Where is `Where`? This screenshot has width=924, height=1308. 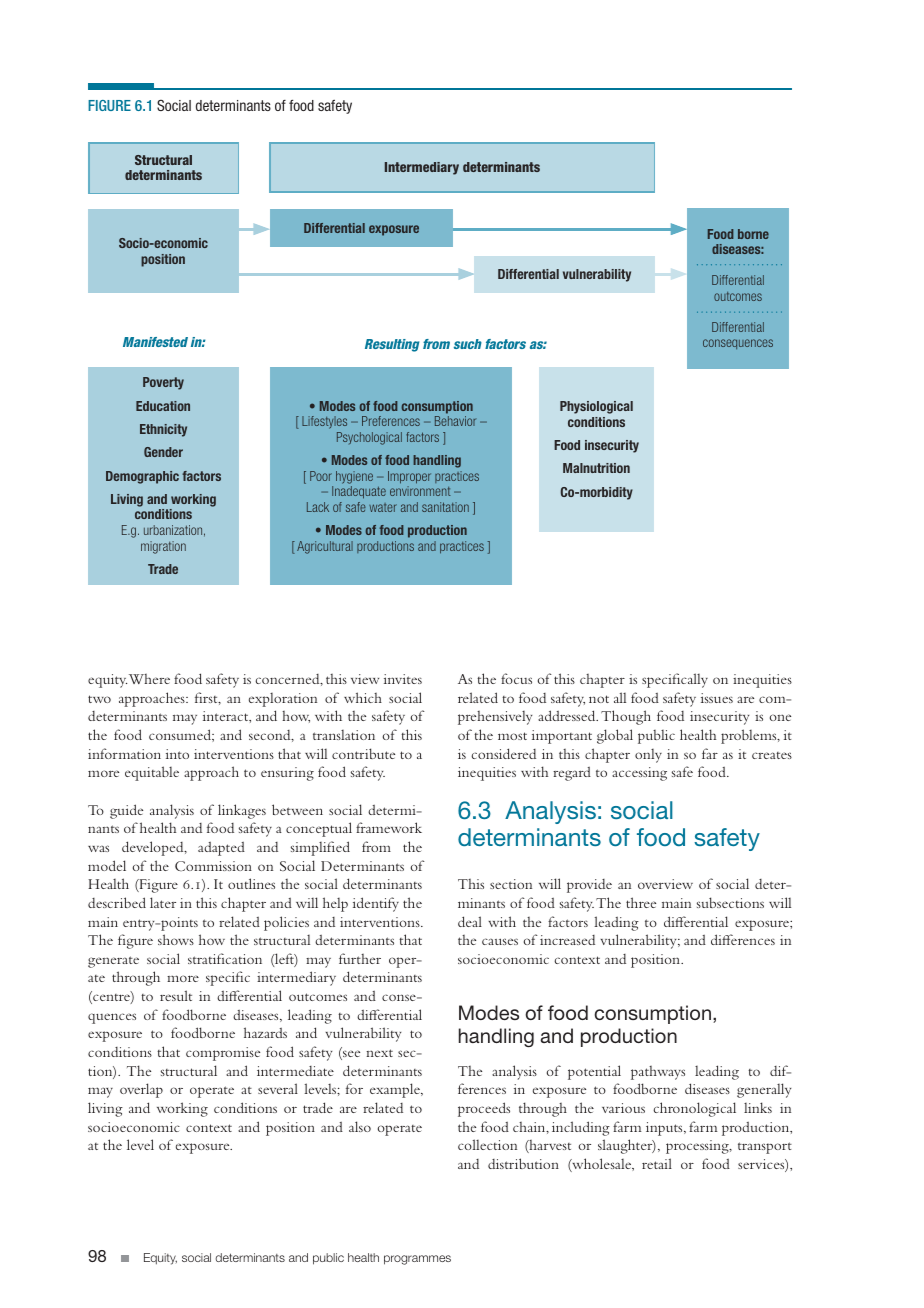 Where is located at coordinates (149, 679).
